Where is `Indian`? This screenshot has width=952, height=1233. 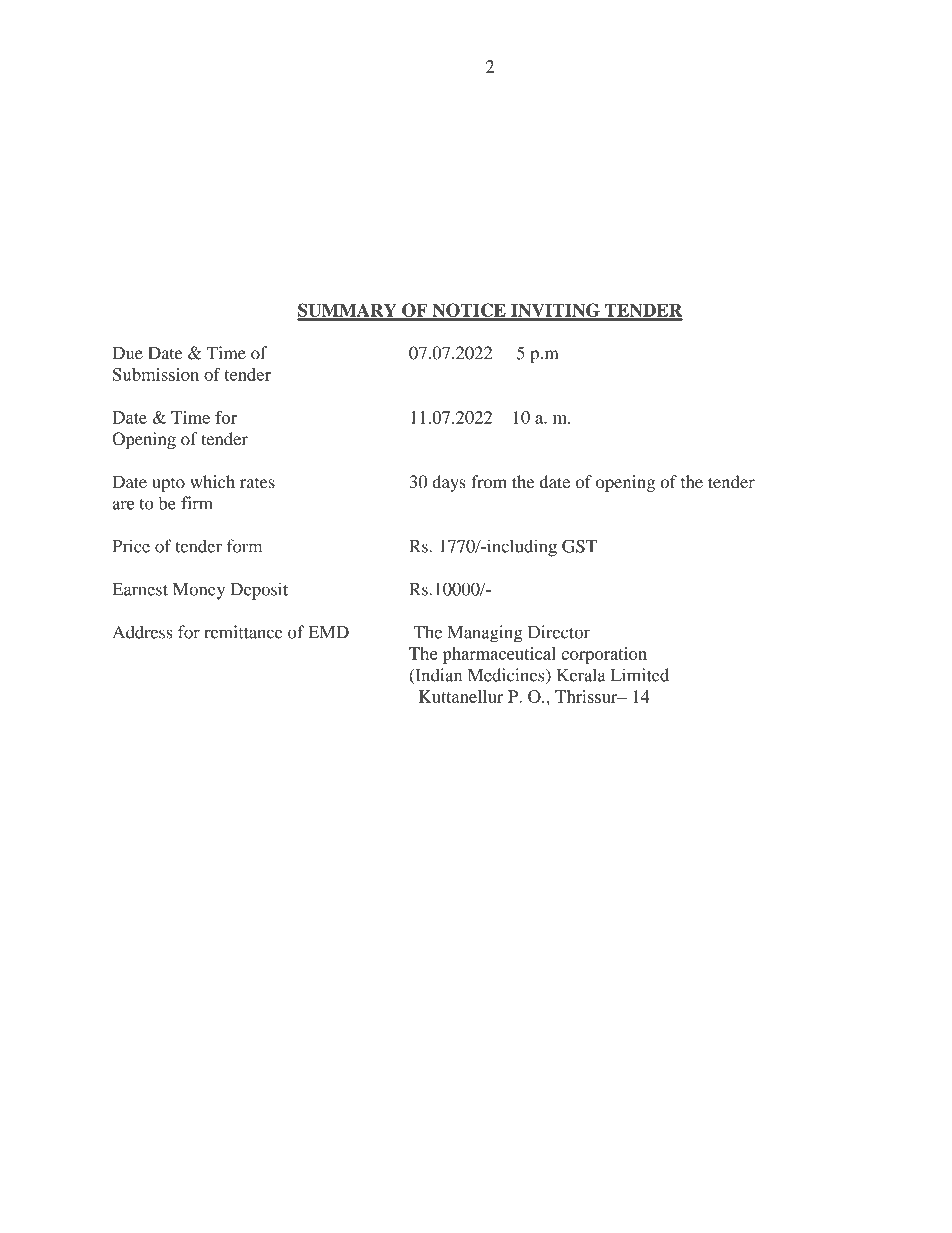 Indian is located at coordinates (437, 676).
